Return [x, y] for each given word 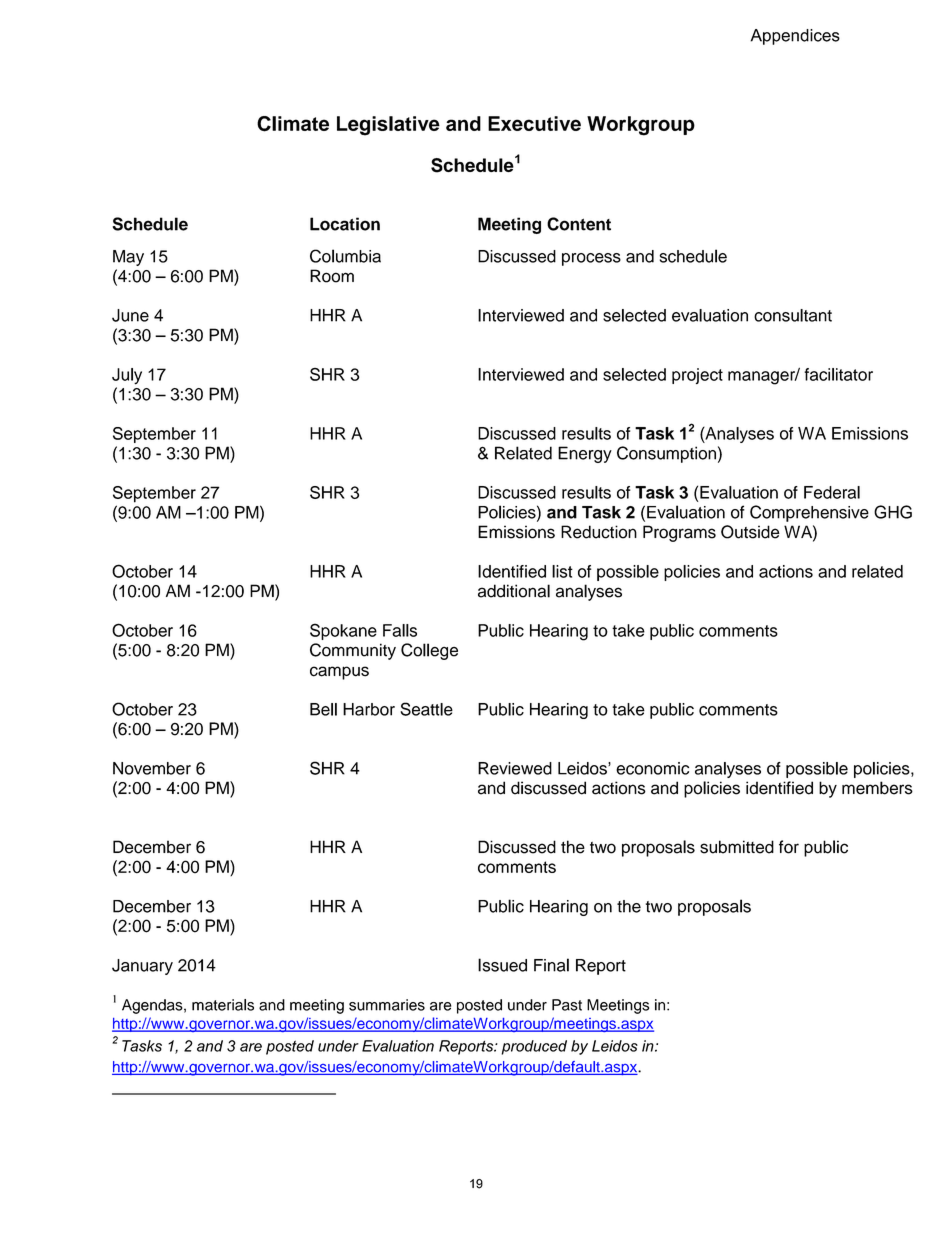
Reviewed [515, 768]
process [591, 259]
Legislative [388, 126]
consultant [793, 315]
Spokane [343, 631]
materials [223, 1005]
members [877, 788]
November [152, 768]
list [562, 571]
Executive [534, 123]
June [130, 315]
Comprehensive [809, 513]
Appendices [795, 37]
